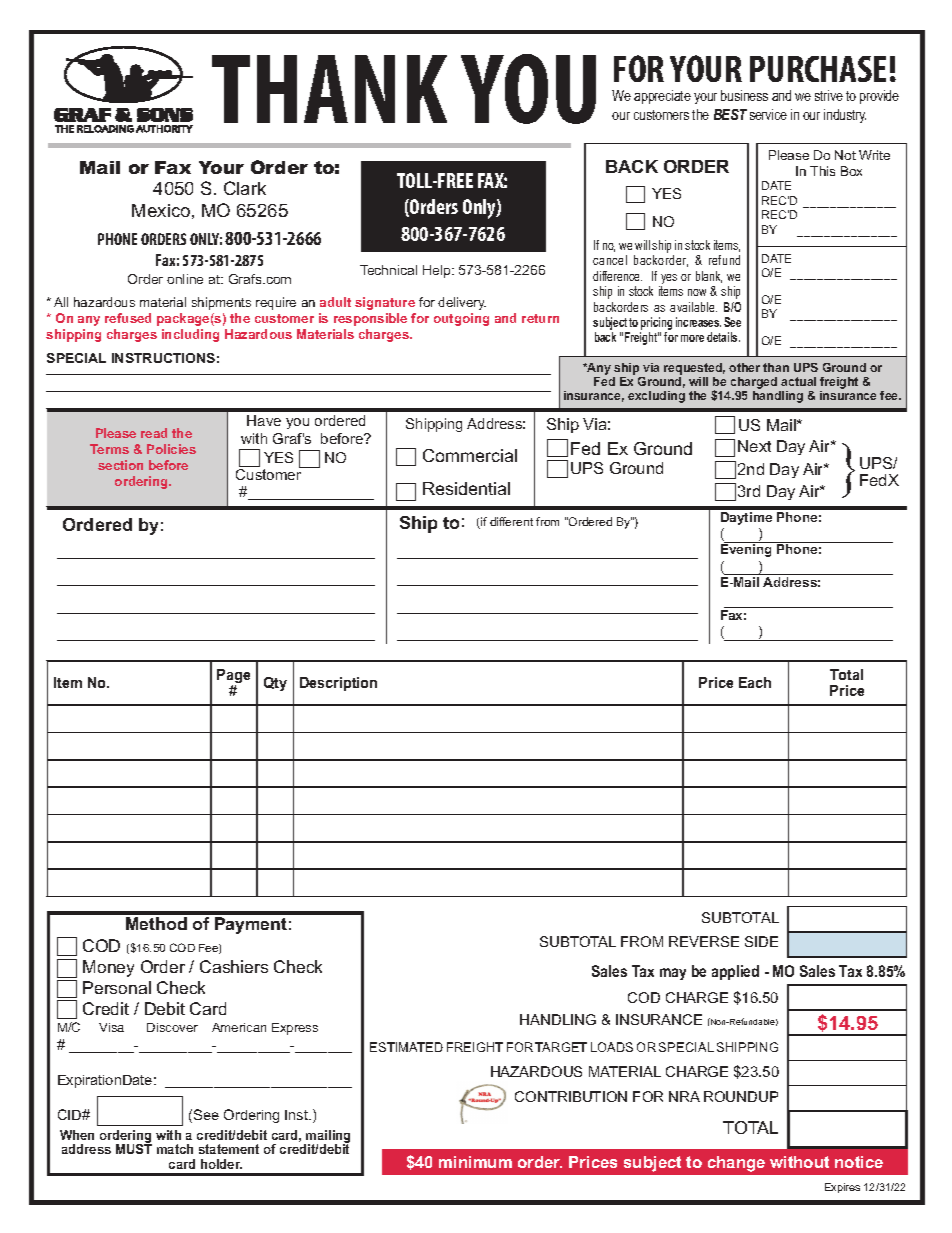 The width and height of the screenshot is (952, 1233). What do you see at coordinates (755, 682) in the screenshot?
I see `Each` at bounding box center [755, 682].
